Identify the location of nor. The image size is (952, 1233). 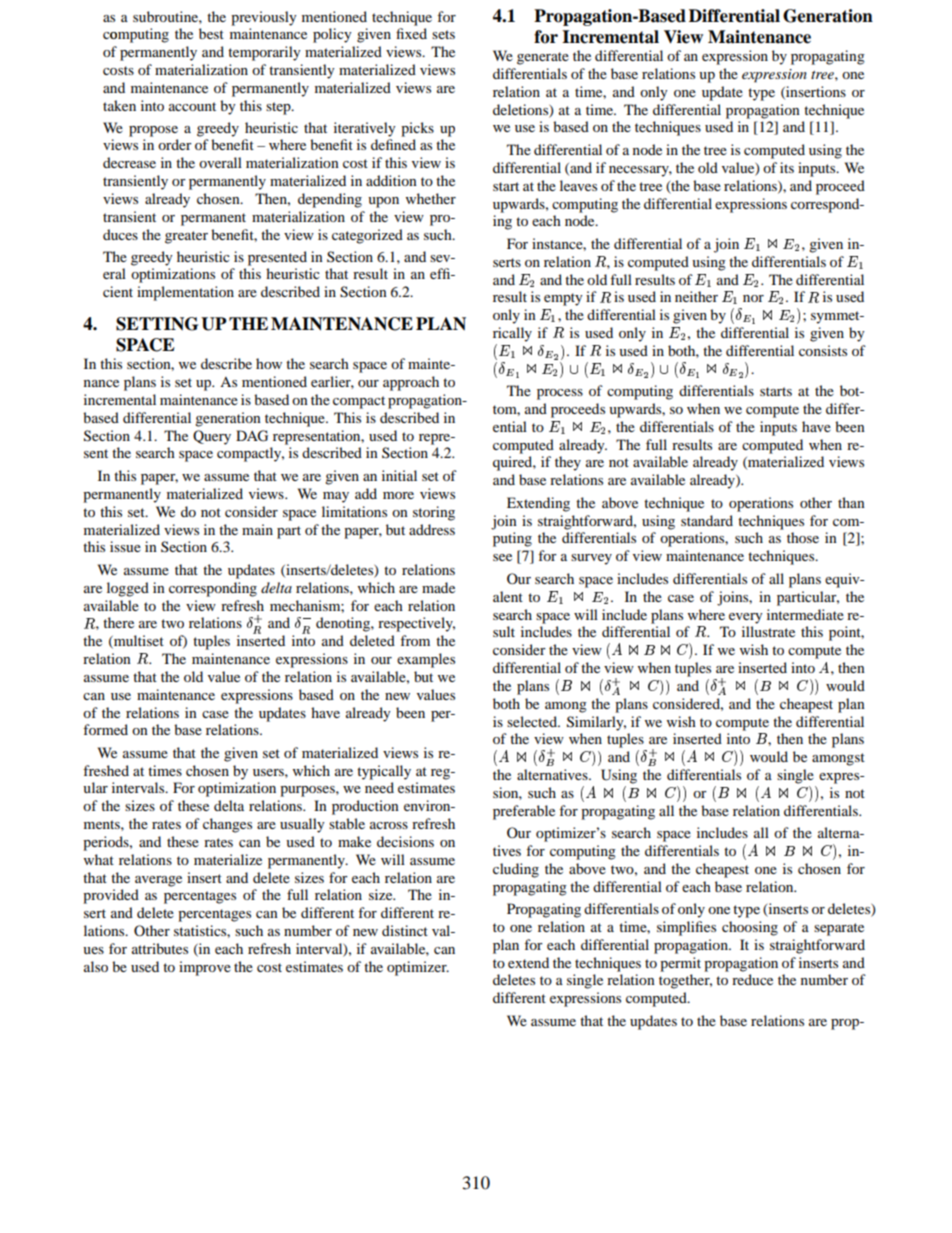
(753, 298).
